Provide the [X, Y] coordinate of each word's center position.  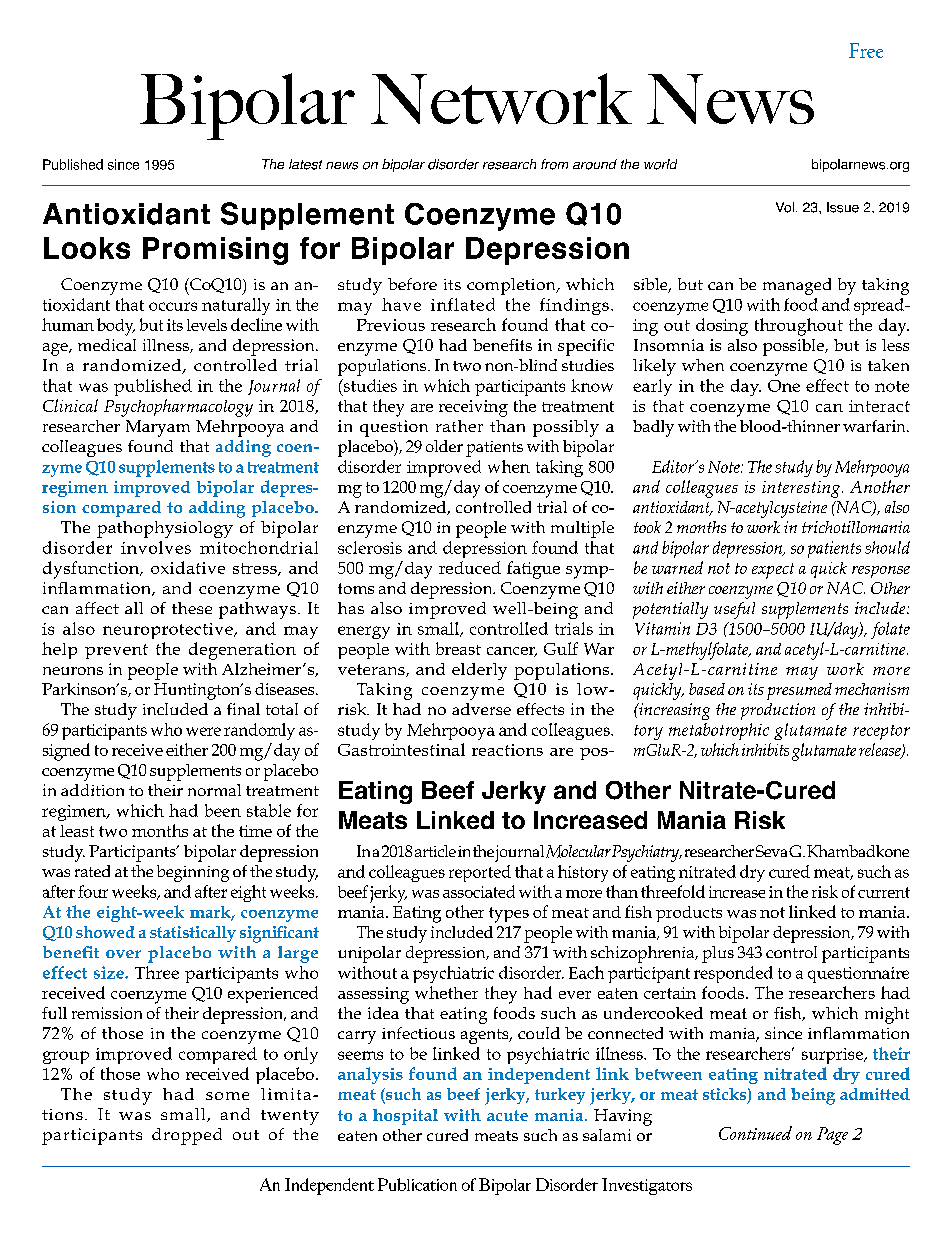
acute [507, 1115]
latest [305, 164]
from [554, 164]
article [435, 851]
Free [866, 50]
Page [832, 1136]
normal [214, 790]
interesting [802, 489]
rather [459, 426]
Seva [771, 851]
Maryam [158, 428]
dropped [187, 1136]
